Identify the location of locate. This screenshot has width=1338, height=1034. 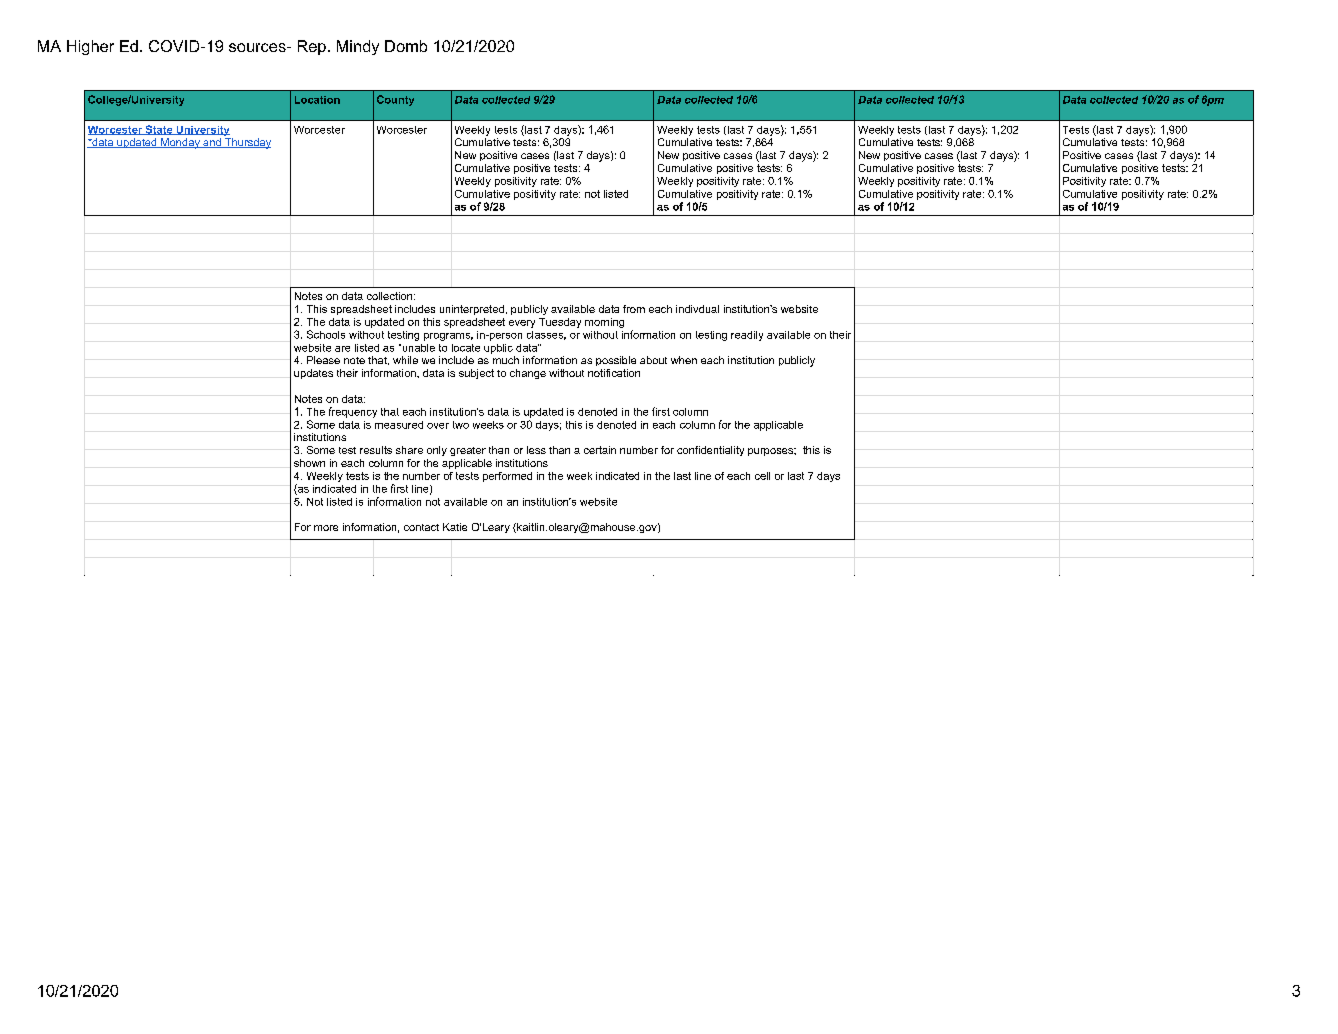
(466, 348).
